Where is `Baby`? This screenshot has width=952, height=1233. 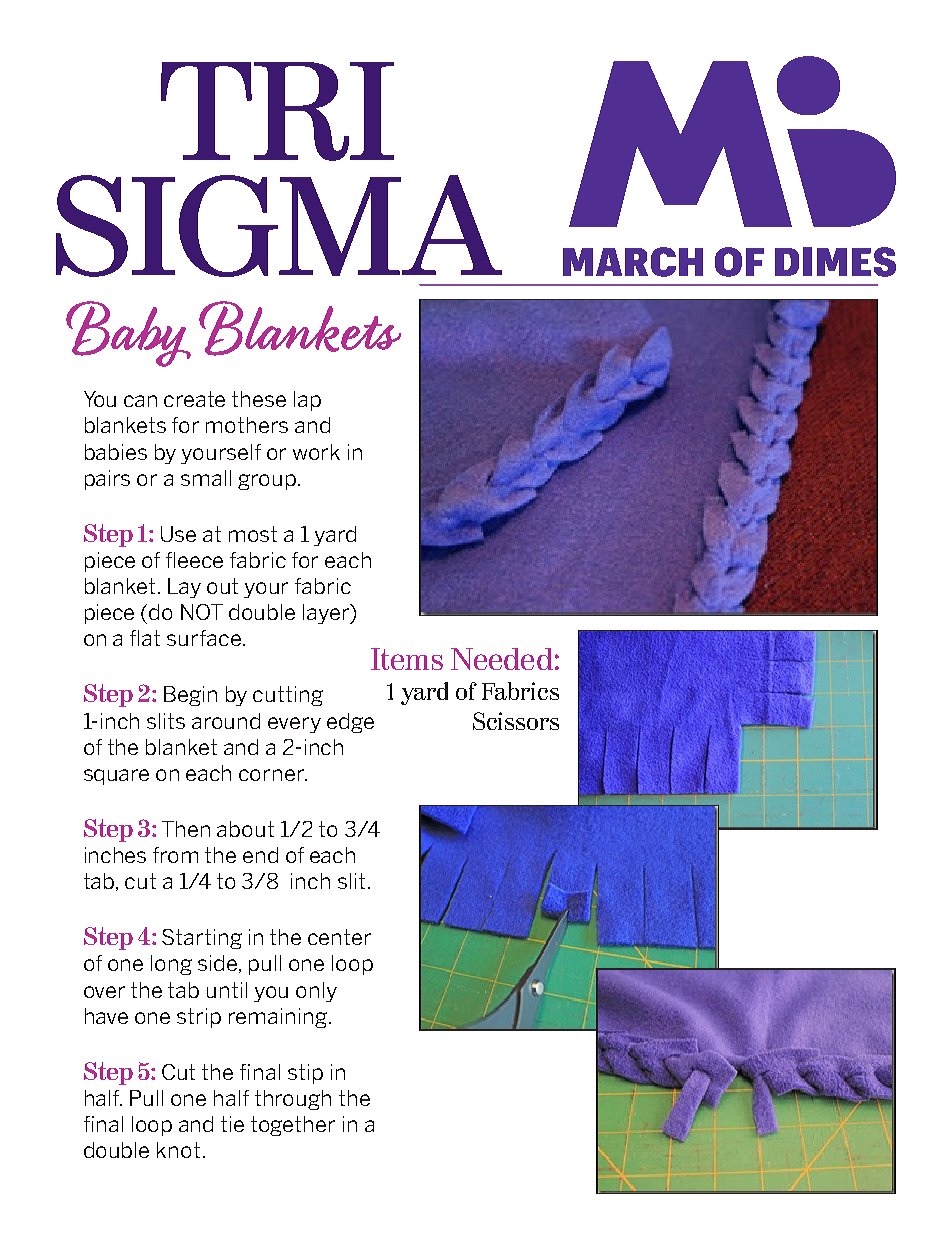
Baby is located at coordinates (128, 334).
